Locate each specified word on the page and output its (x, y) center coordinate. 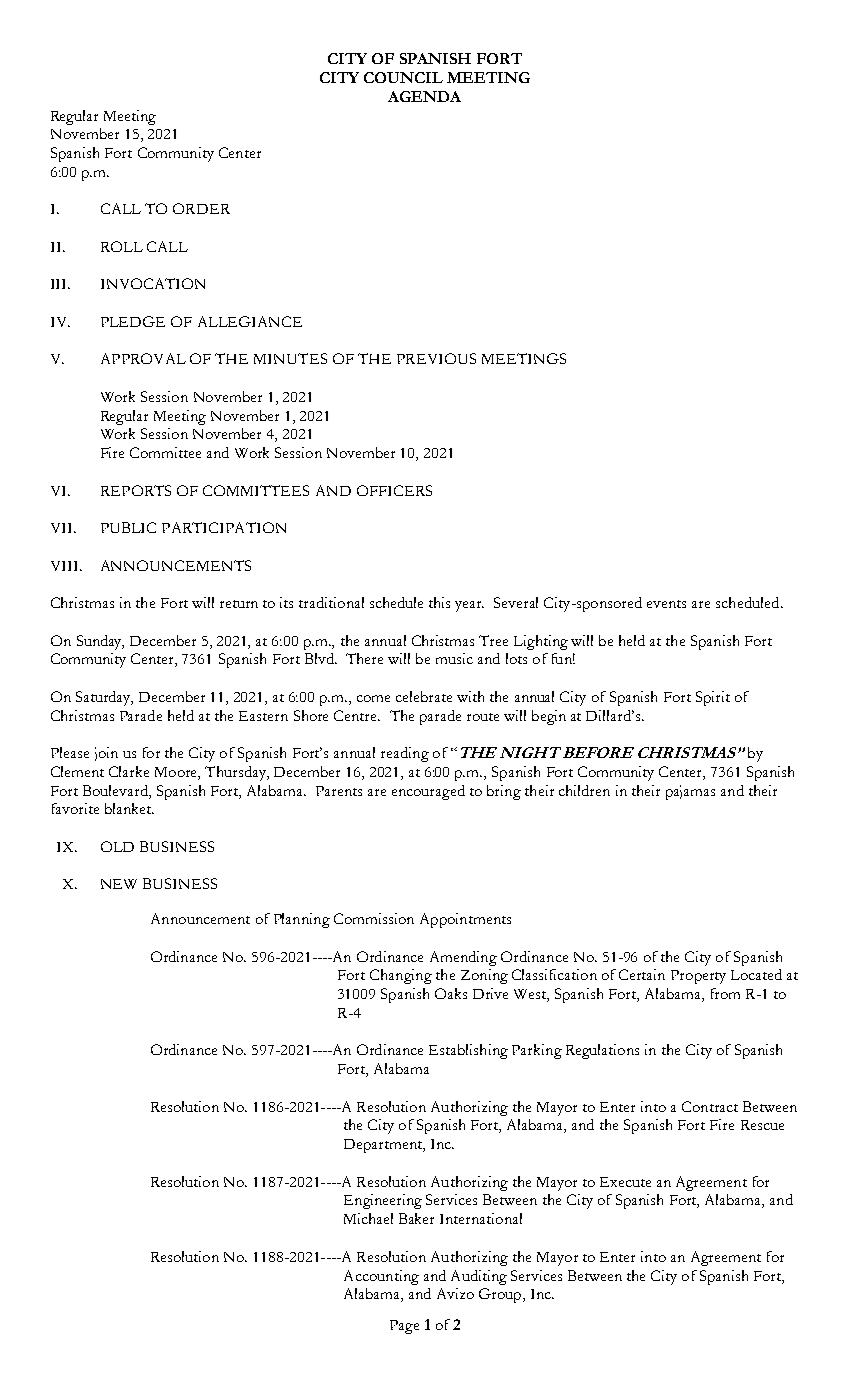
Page (404, 1327)
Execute (625, 1182)
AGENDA (424, 96)
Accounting (381, 1277)
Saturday (104, 698)
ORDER (201, 208)
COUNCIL (403, 77)
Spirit (713, 698)
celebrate (424, 696)
